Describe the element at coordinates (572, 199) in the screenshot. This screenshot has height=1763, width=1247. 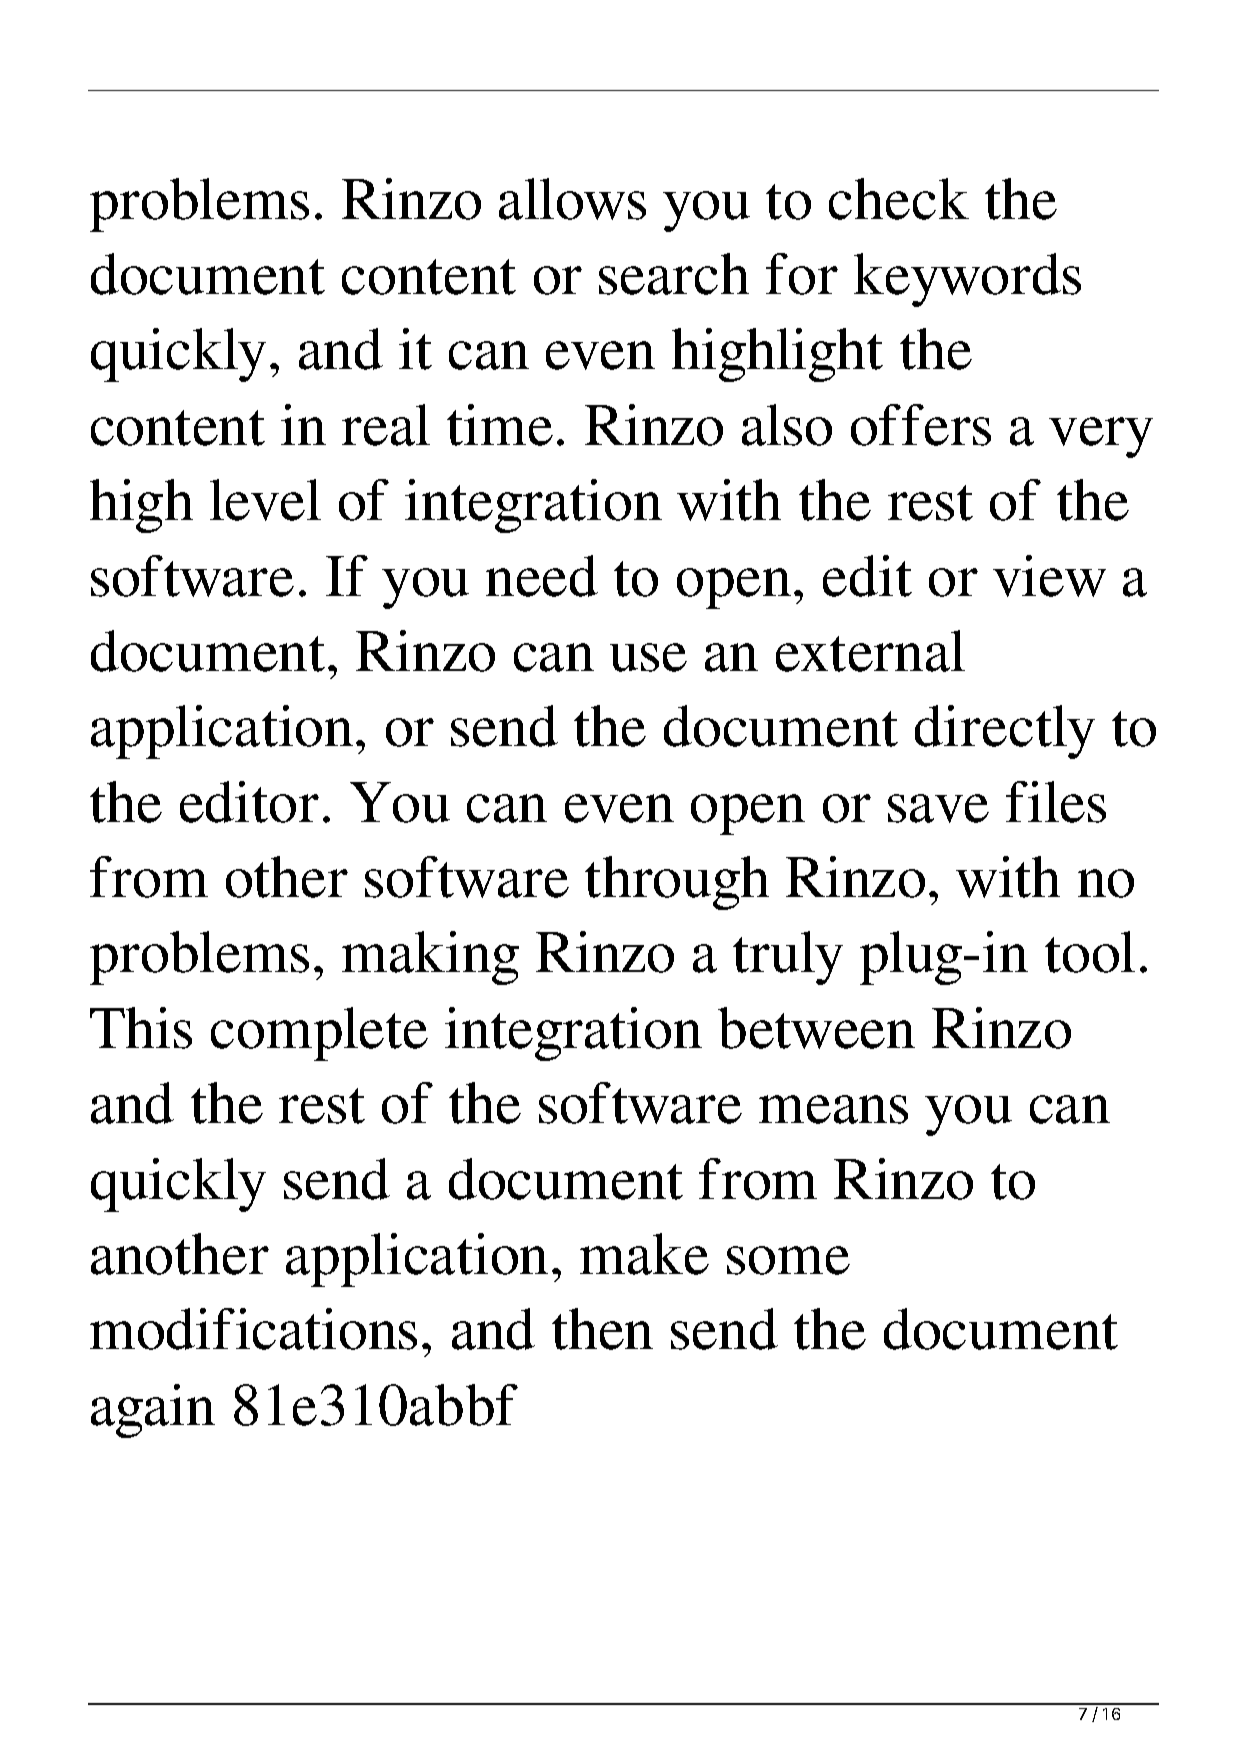
I see `allows` at that location.
